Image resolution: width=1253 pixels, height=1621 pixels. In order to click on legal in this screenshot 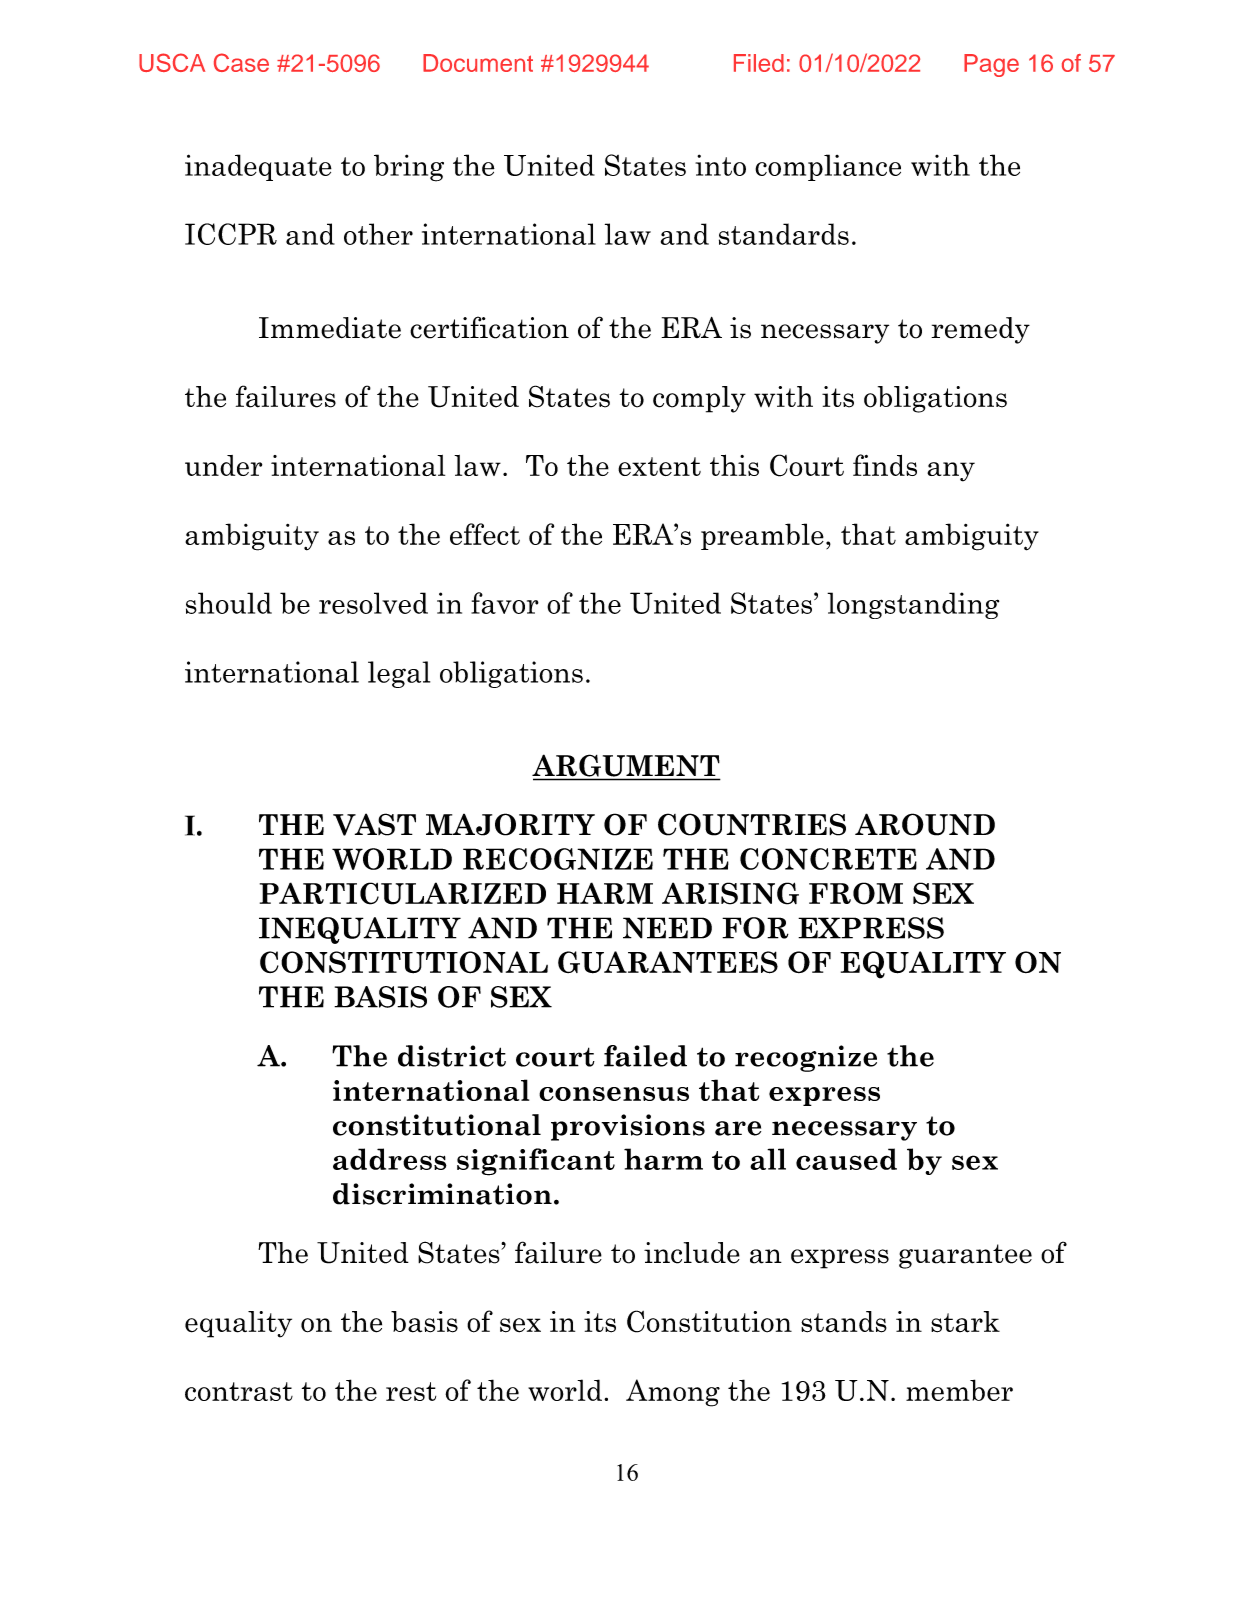, I will do `click(399, 674)`.
